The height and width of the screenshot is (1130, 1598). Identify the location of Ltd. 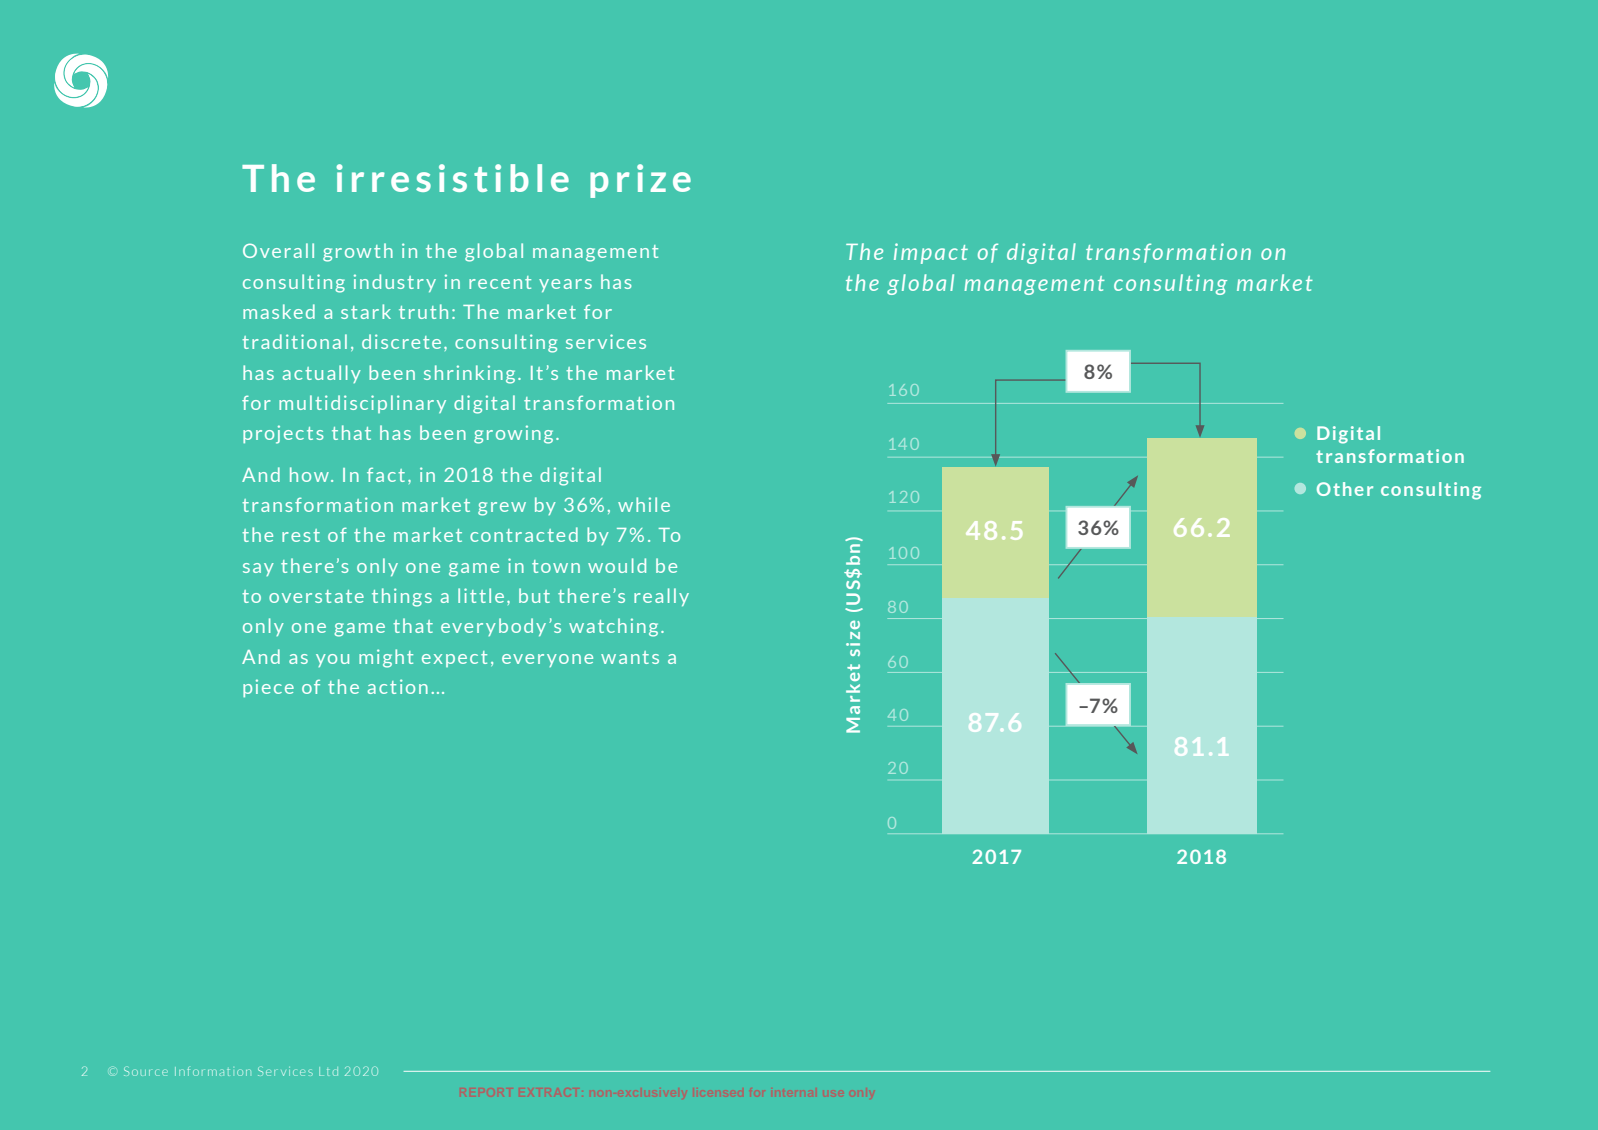
(328, 1071).
